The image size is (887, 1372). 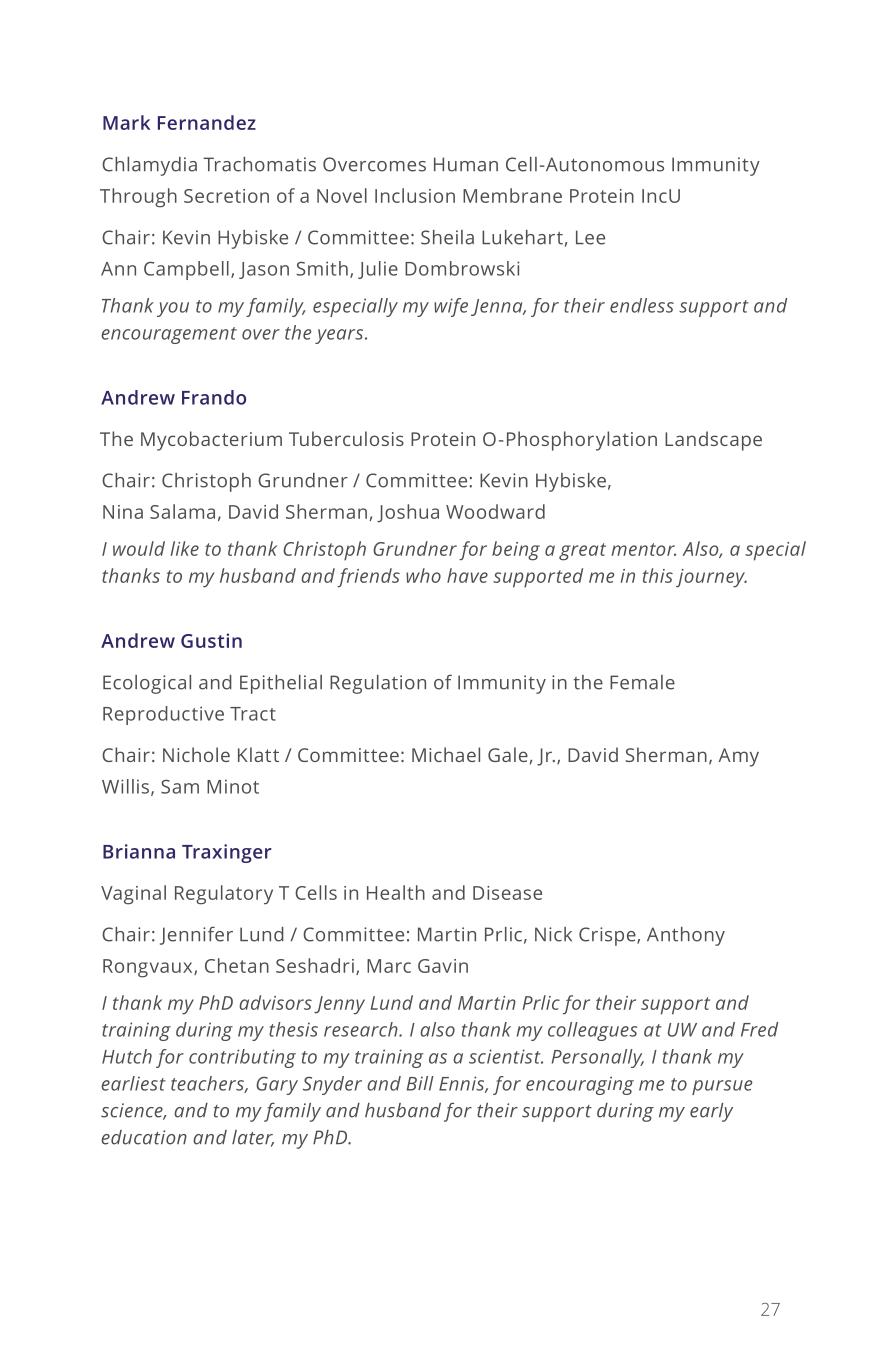 I want to click on teachers, so click(x=208, y=1084).
